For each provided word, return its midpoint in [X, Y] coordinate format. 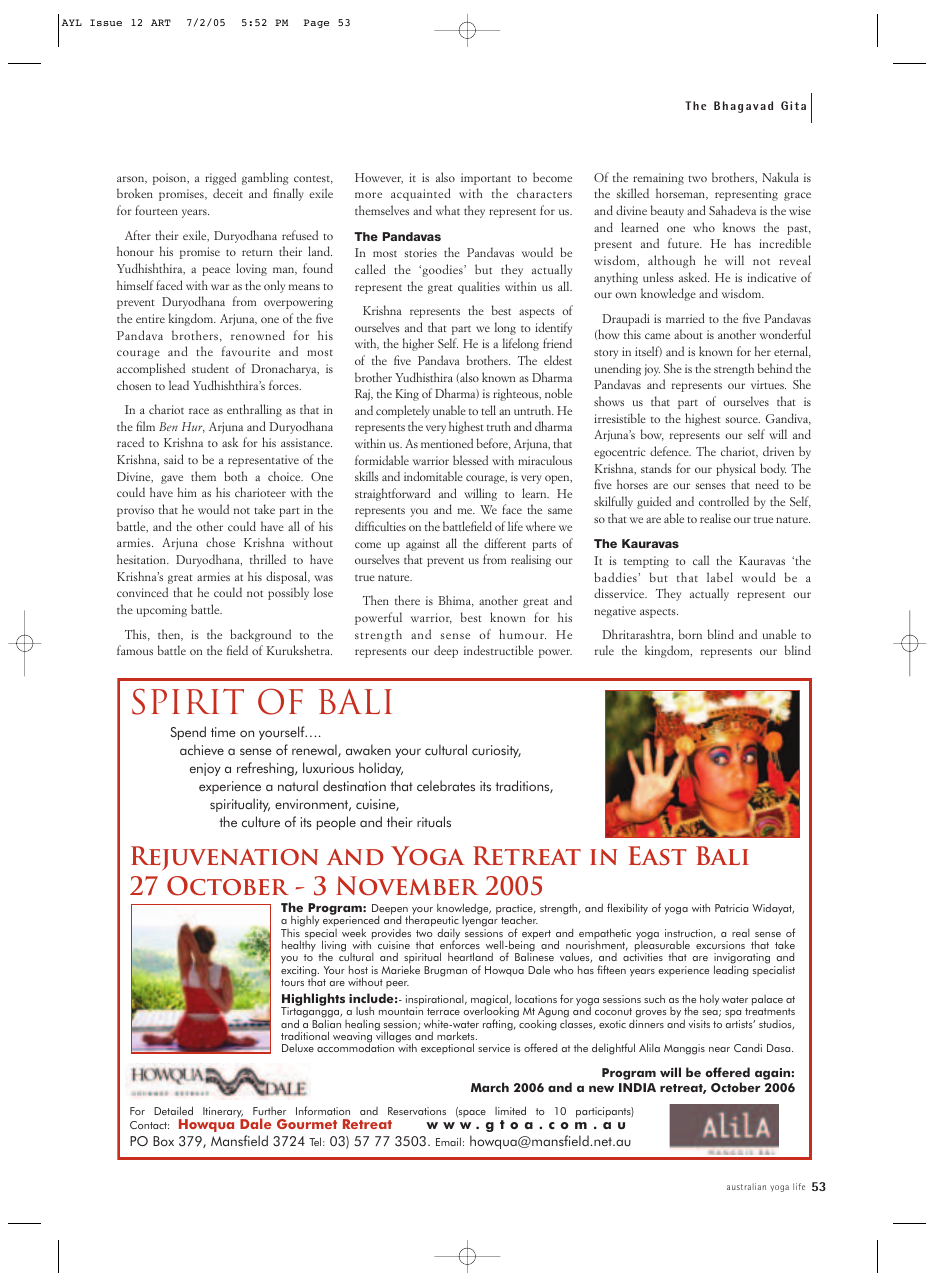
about [688, 334]
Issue [106, 22]
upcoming [162, 611]
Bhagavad [743, 107]
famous [135, 650]
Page [316, 23]
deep [446, 651]
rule [604, 650]
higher [418, 344]
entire [150, 318]
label [720, 577]
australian [746, 1186]
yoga [779, 1188]
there [407, 600]
